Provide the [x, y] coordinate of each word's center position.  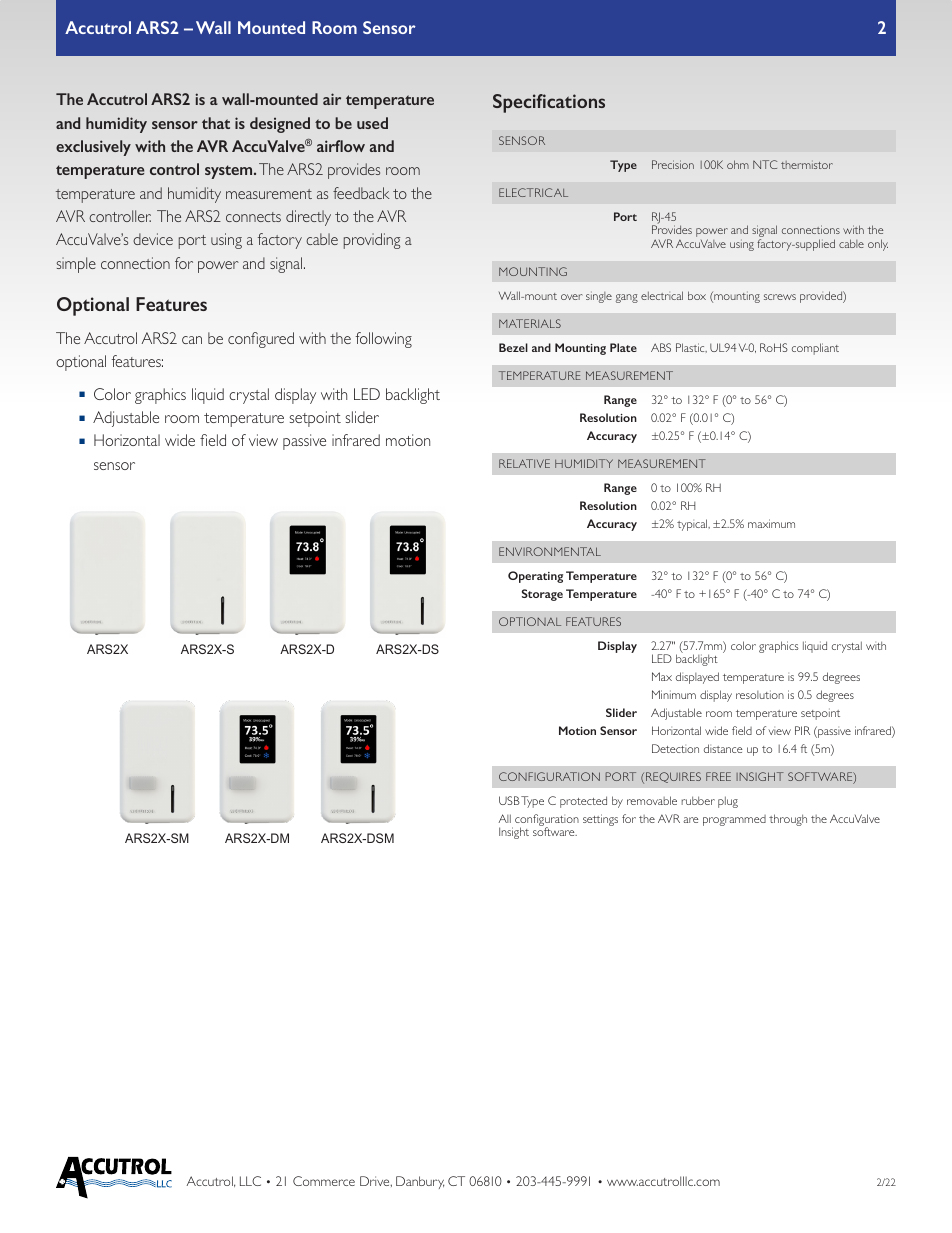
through [788, 820]
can [192, 340]
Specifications [549, 103]
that [216, 123]
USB [509, 800]
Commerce [324, 1181]
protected [583, 802]
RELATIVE [524, 463]
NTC [765, 164]
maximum [771, 523]
